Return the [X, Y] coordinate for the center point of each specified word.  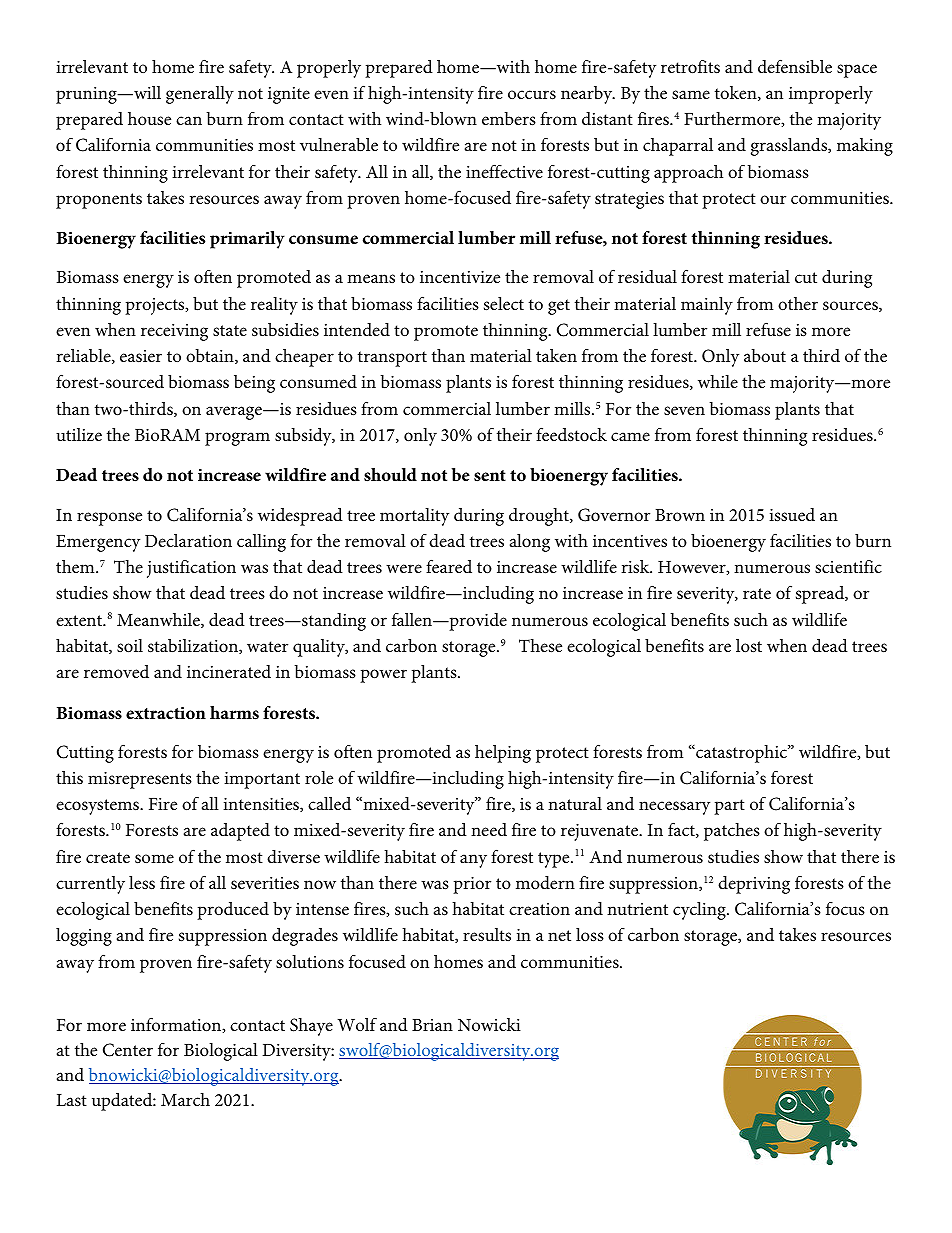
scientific [848, 566]
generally [200, 95]
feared [449, 566]
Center [128, 1050]
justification [191, 568]
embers [509, 119]
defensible [795, 66]
